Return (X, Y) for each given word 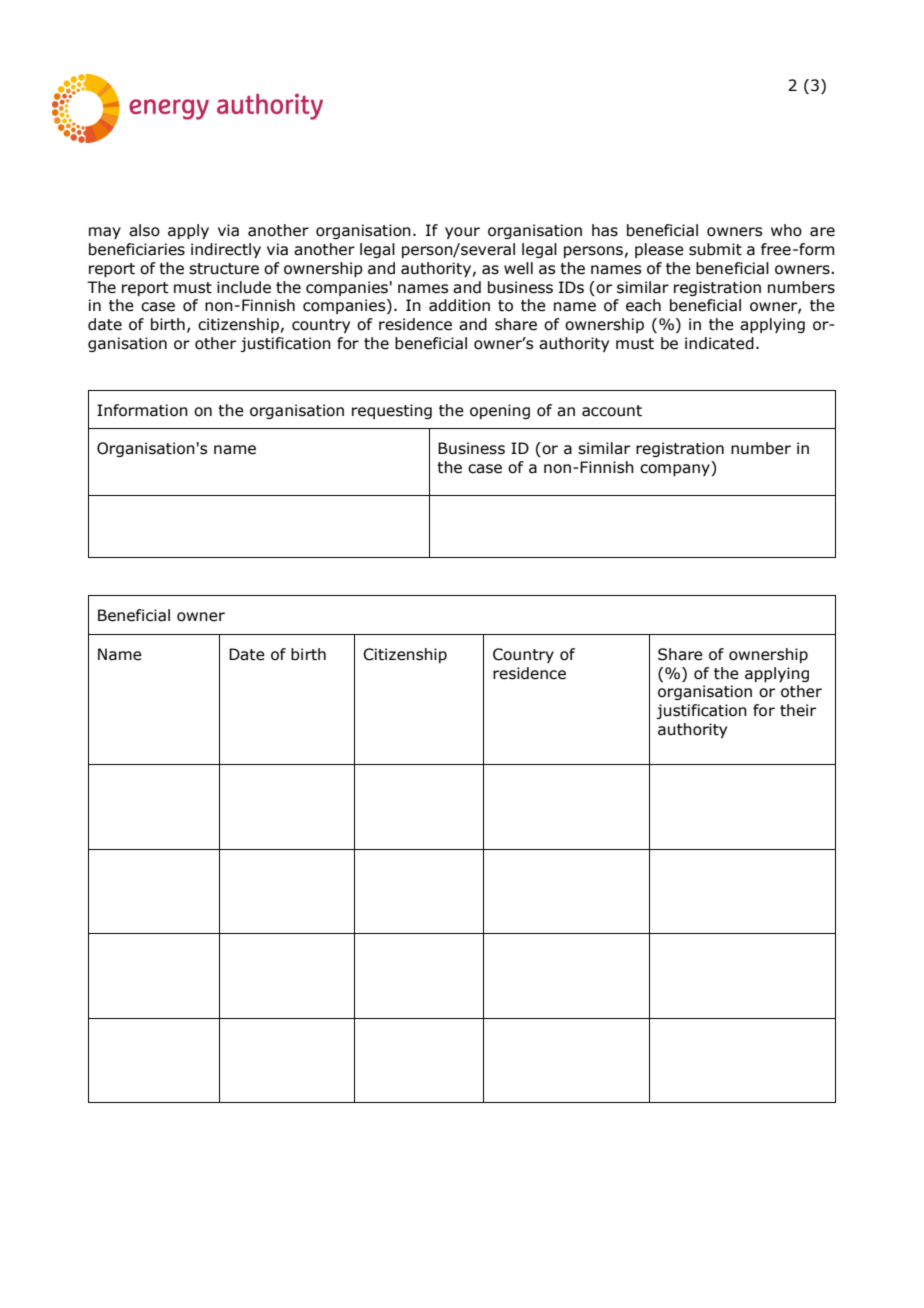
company (676, 470)
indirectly (226, 250)
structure (224, 269)
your (462, 233)
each (643, 305)
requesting (392, 411)
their (798, 710)
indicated (719, 343)
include (244, 287)
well (518, 268)
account (612, 411)
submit (715, 249)
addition (459, 305)
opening (500, 411)
